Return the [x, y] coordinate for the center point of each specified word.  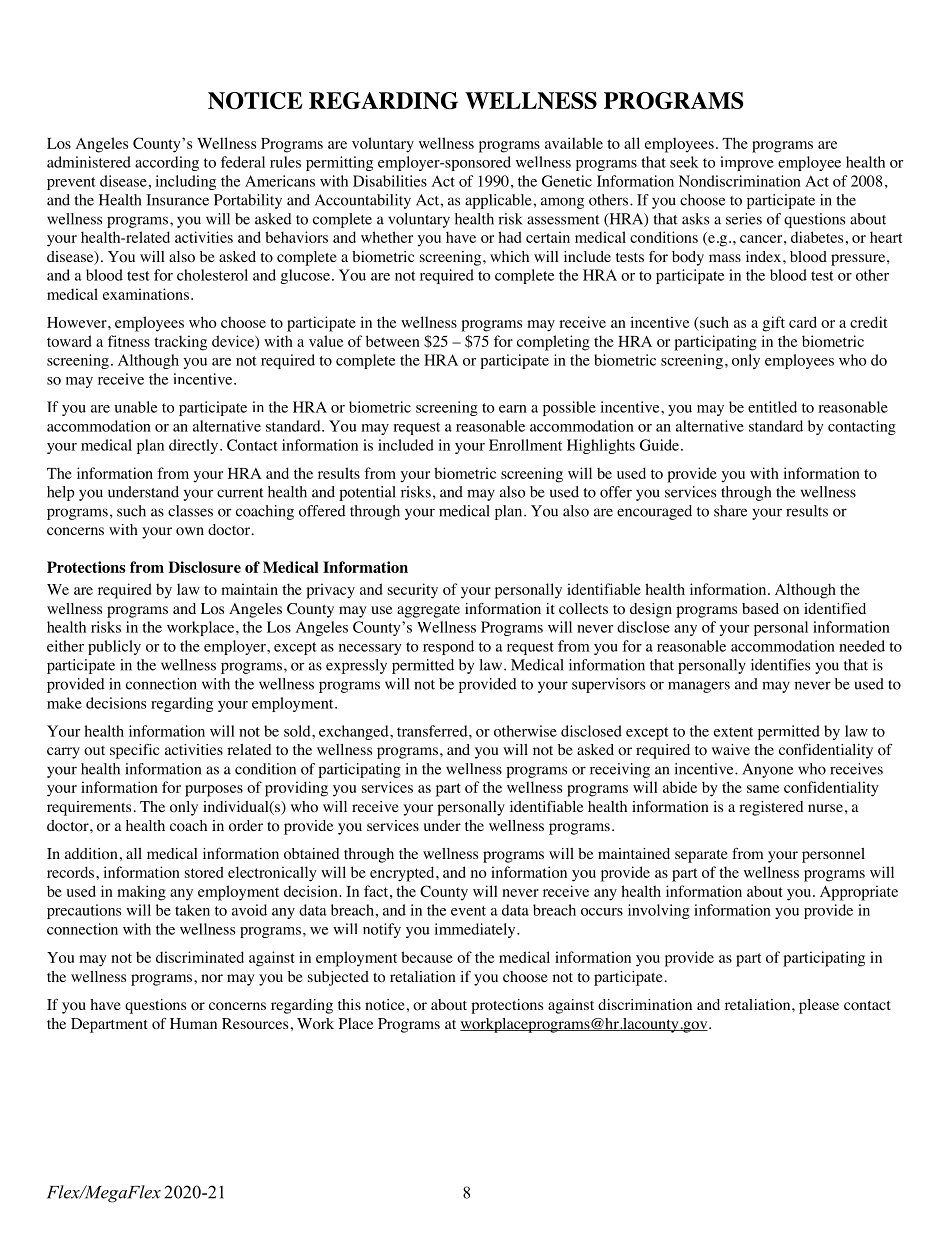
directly [195, 446]
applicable [499, 201]
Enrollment [525, 445]
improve [747, 163]
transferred [433, 731]
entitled [772, 407]
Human [193, 1023]
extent [733, 732]
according [167, 163]
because [427, 957]
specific [134, 751]
